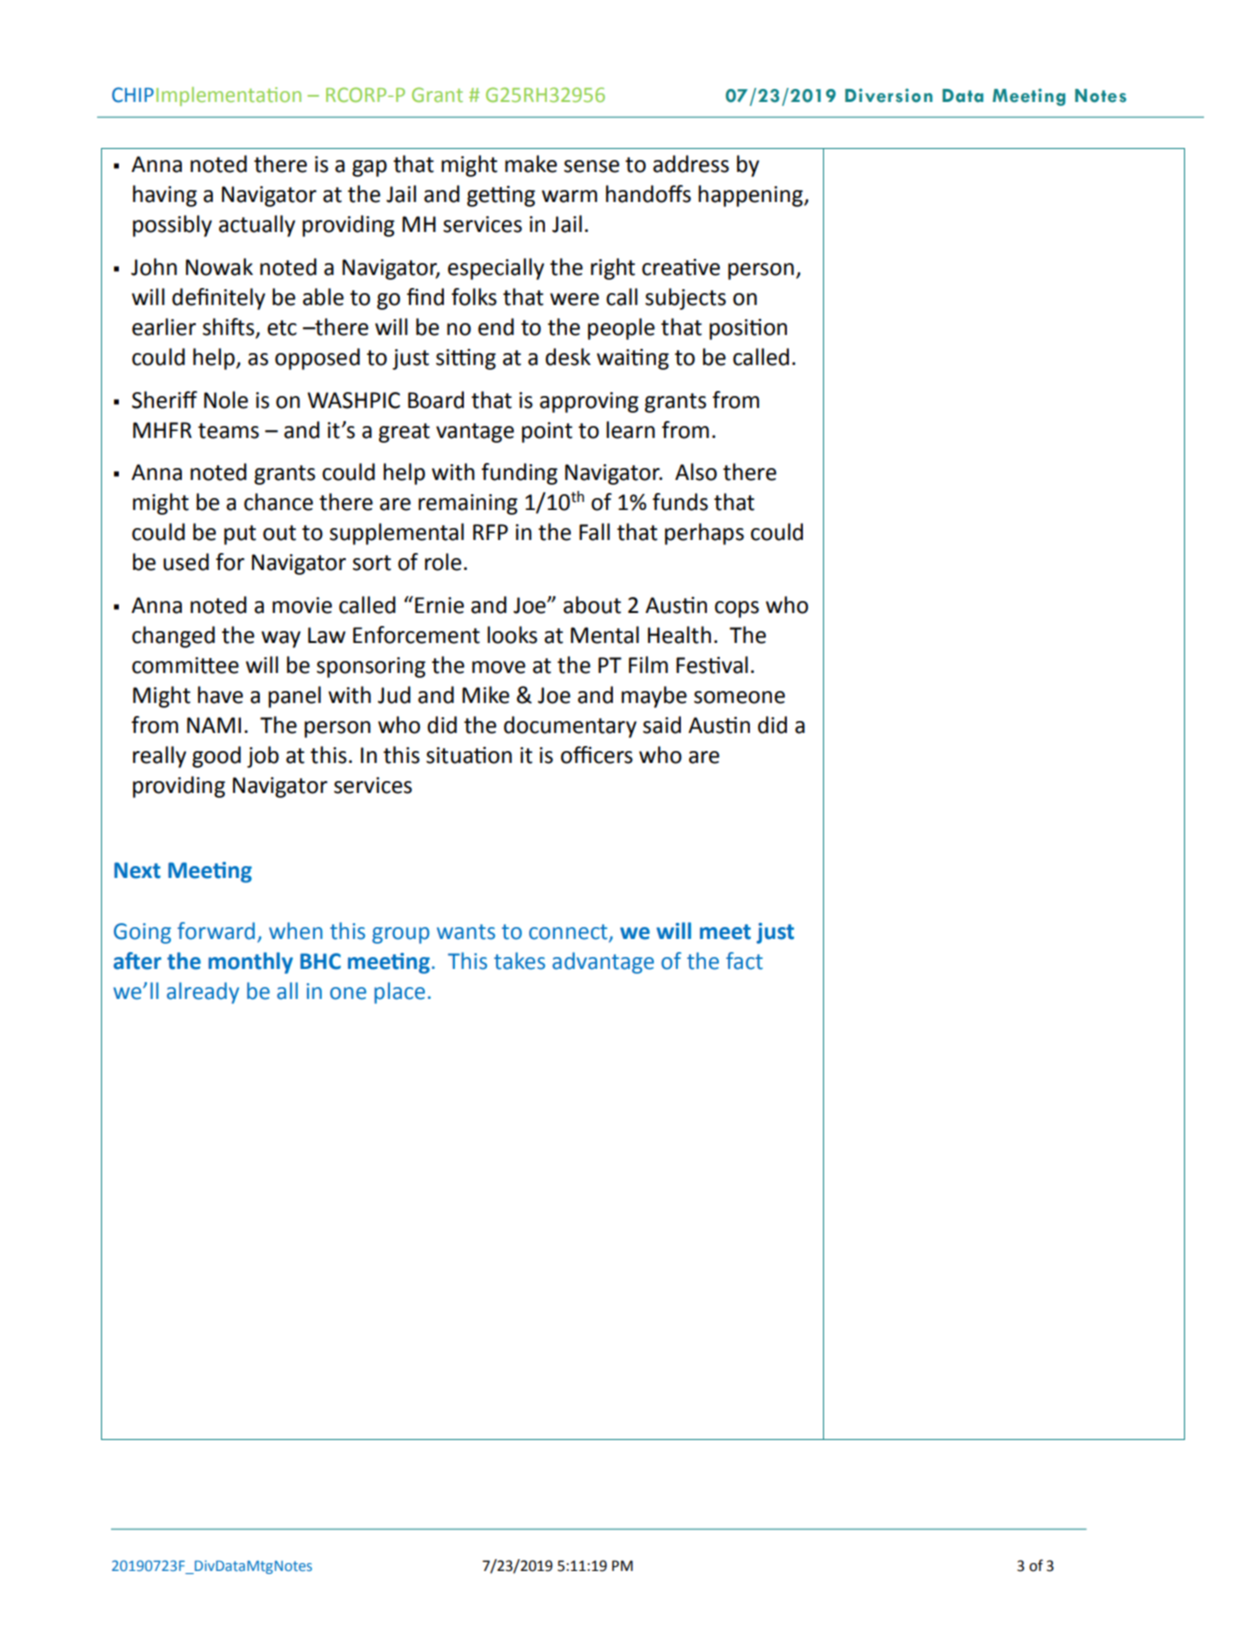 The height and width of the screenshot is (1628, 1258). Describe the element at coordinates (744, 961) in the screenshot. I see `fact` at that location.
